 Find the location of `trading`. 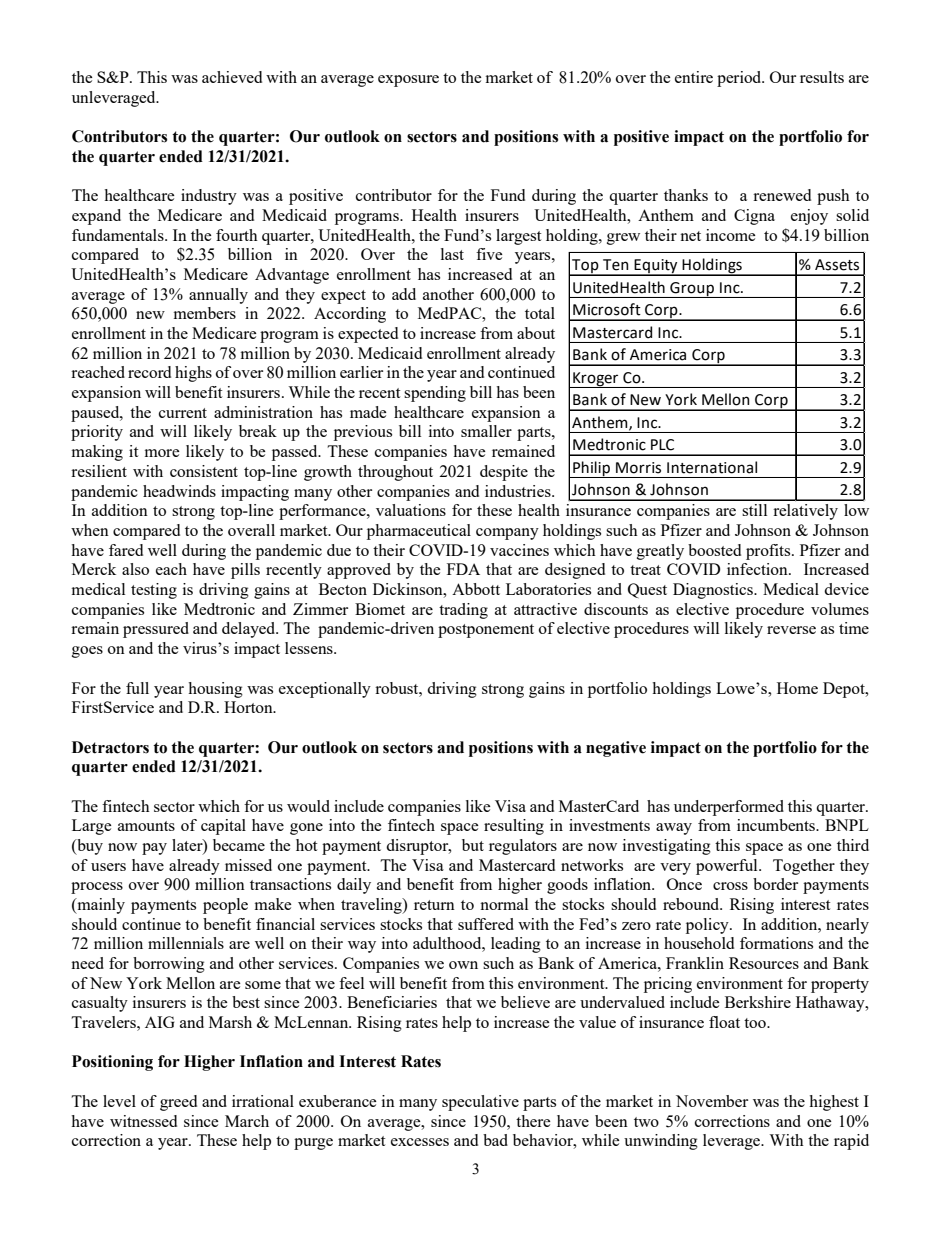

trading is located at coordinates (463, 611).
